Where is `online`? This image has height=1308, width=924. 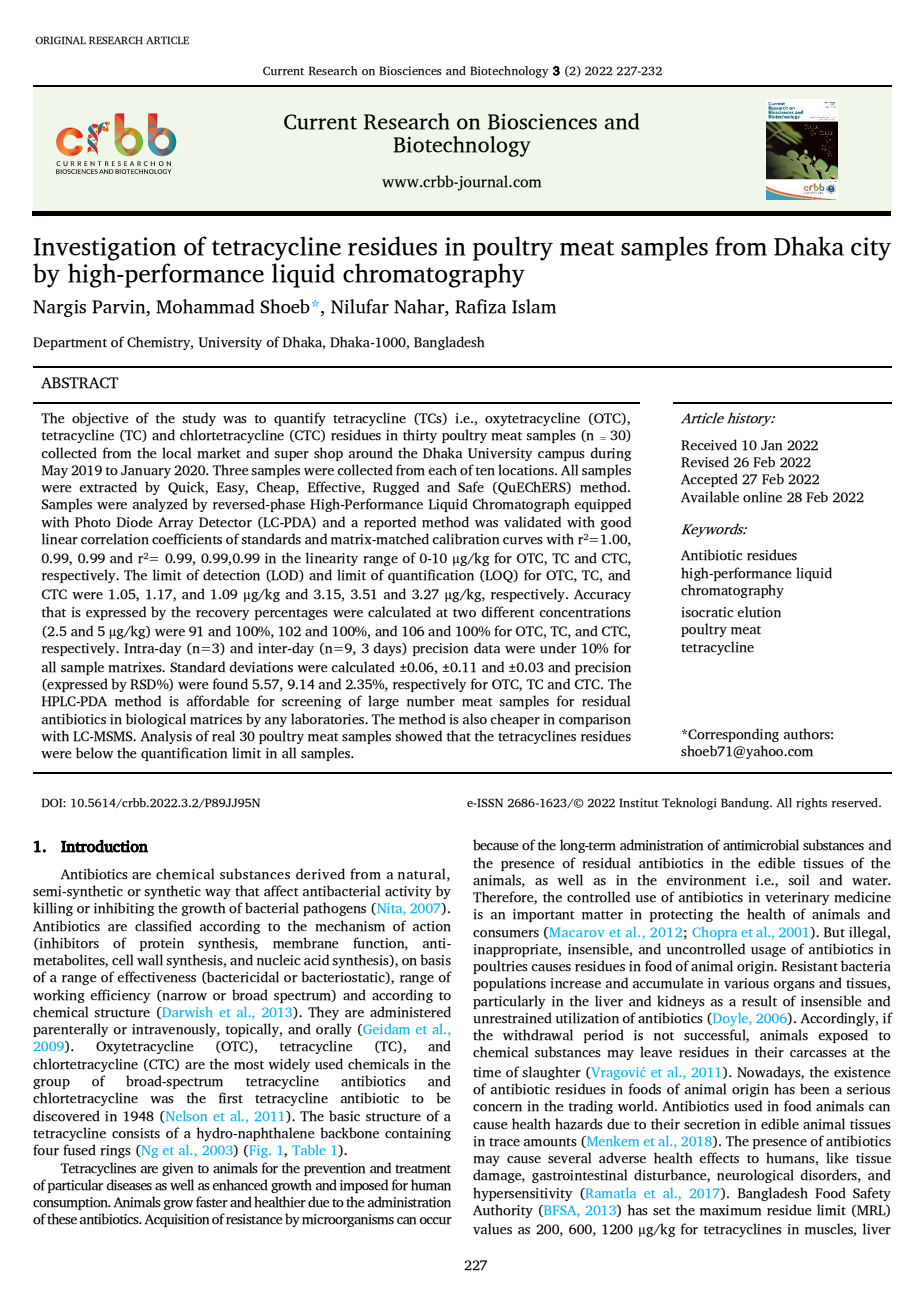 online is located at coordinates (762, 497).
